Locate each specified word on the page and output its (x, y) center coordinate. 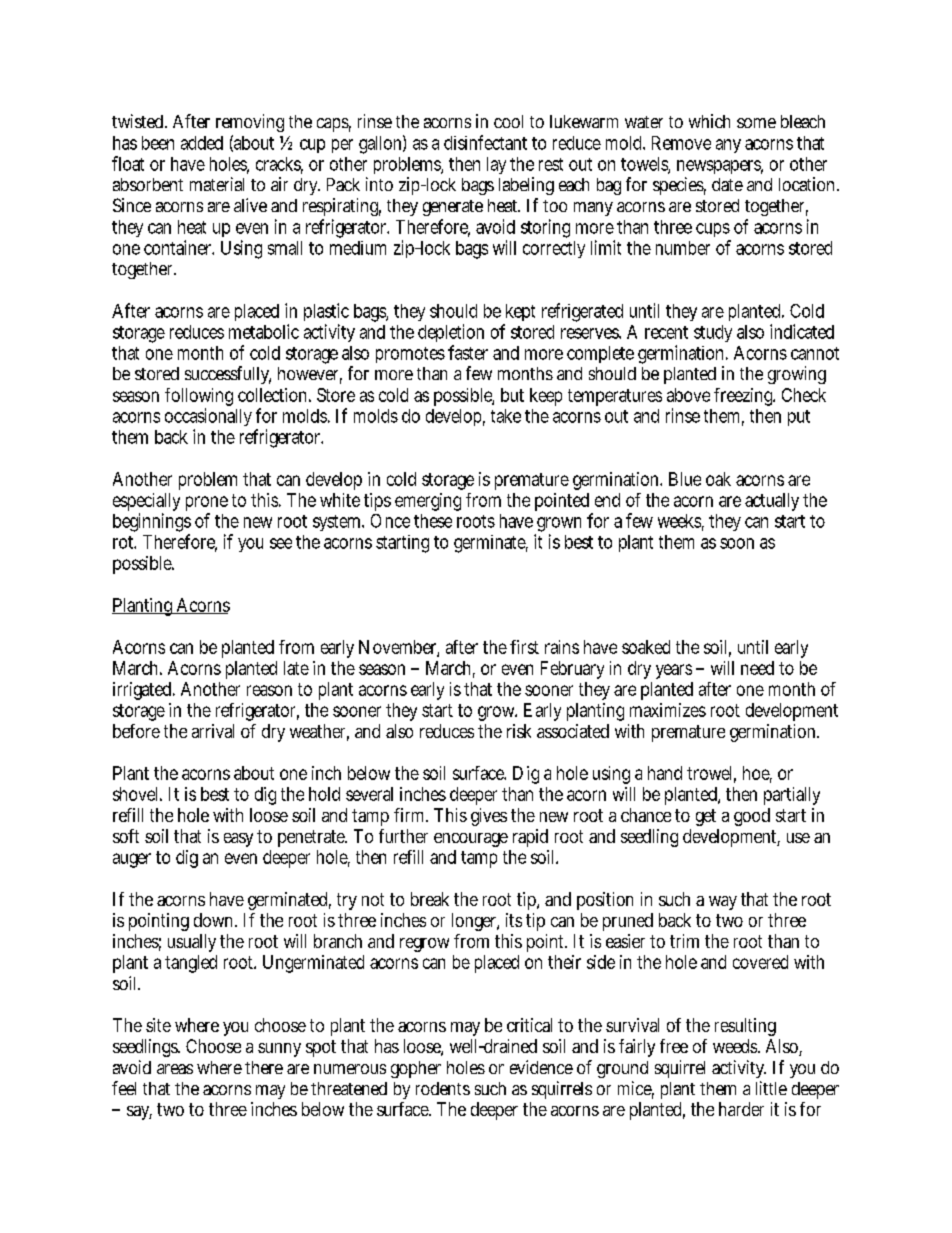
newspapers (720, 167)
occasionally (208, 419)
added (202, 143)
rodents (443, 1088)
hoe (757, 774)
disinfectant (485, 142)
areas (175, 1069)
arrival (213, 731)
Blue (685, 479)
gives (489, 817)
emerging (428, 502)
